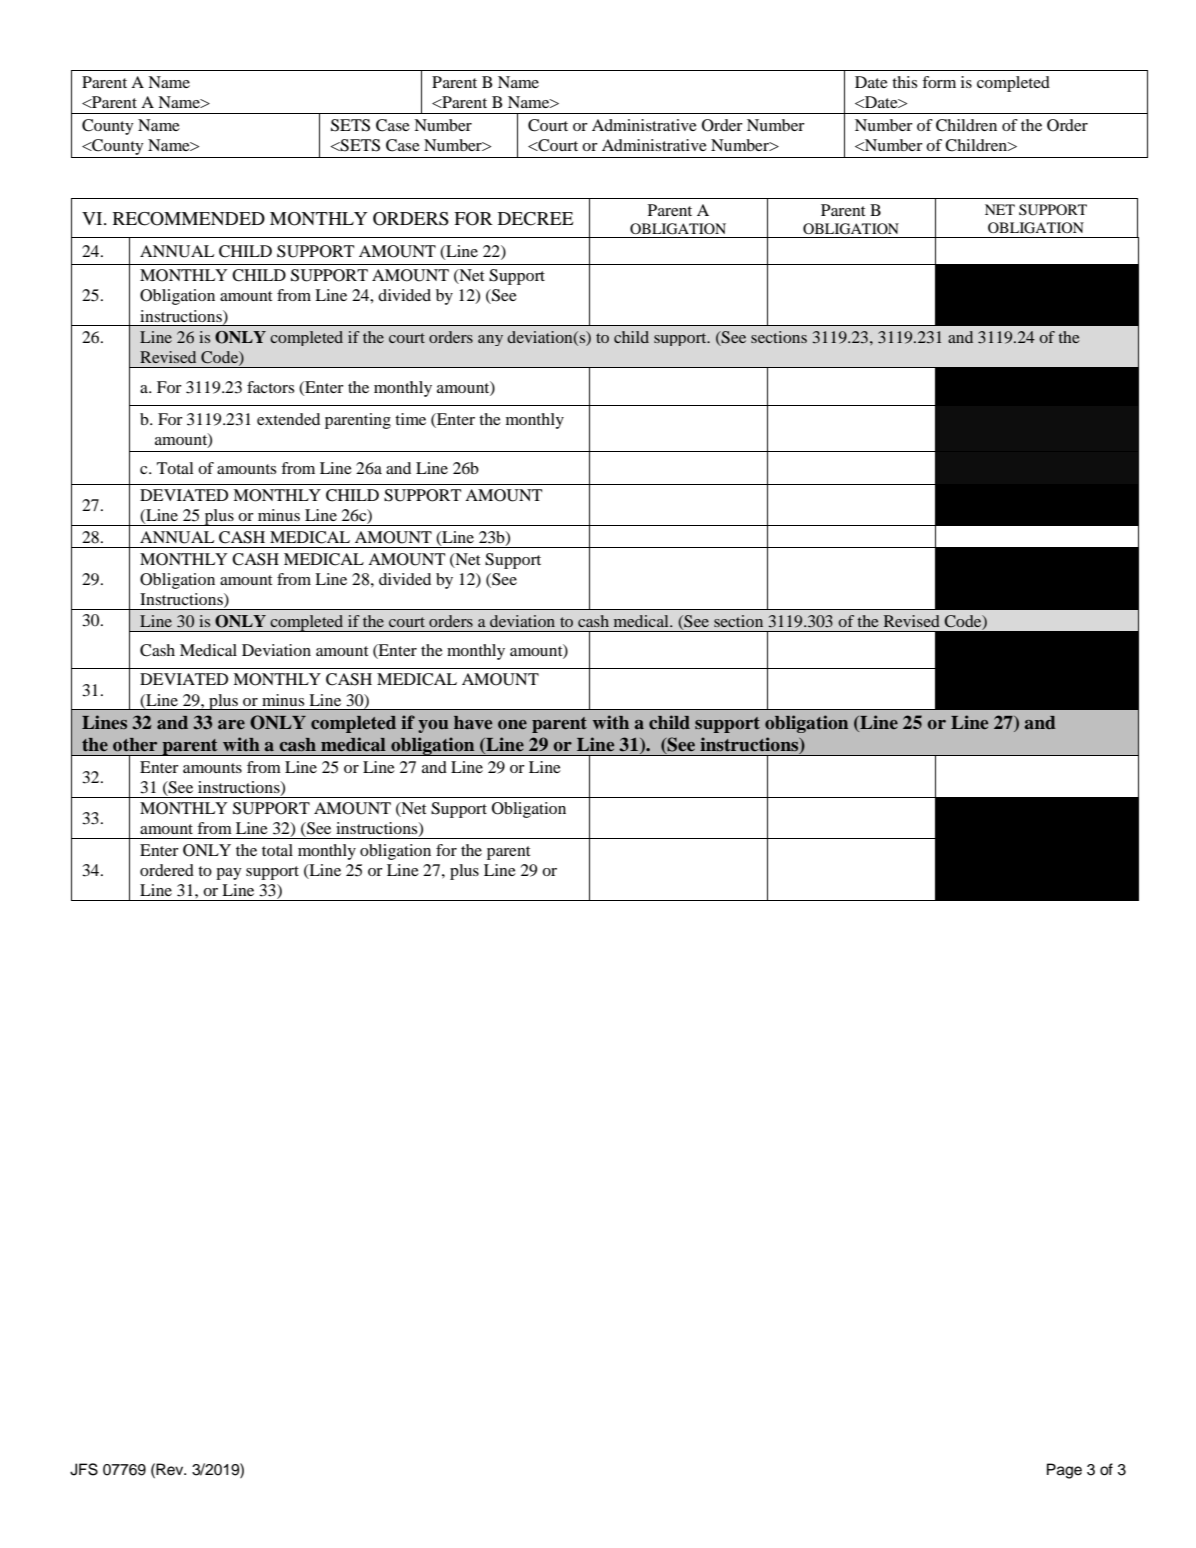 Image resolution: width=1196 pixels, height=1548 pixels. What do you see at coordinates (490, 340) in the screenshot?
I see `any` at bounding box center [490, 340].
